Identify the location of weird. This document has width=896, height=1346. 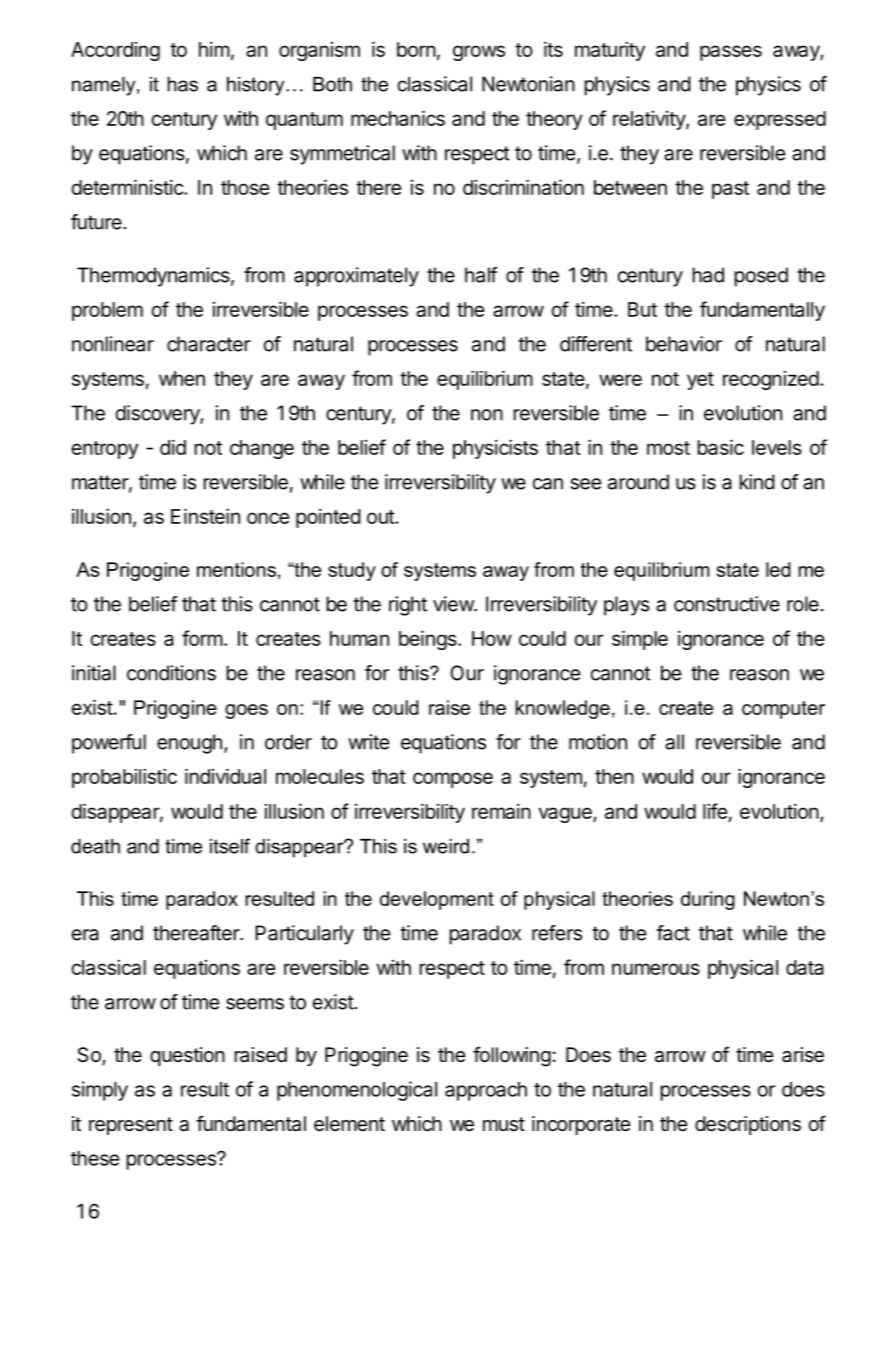
(446, 846).
